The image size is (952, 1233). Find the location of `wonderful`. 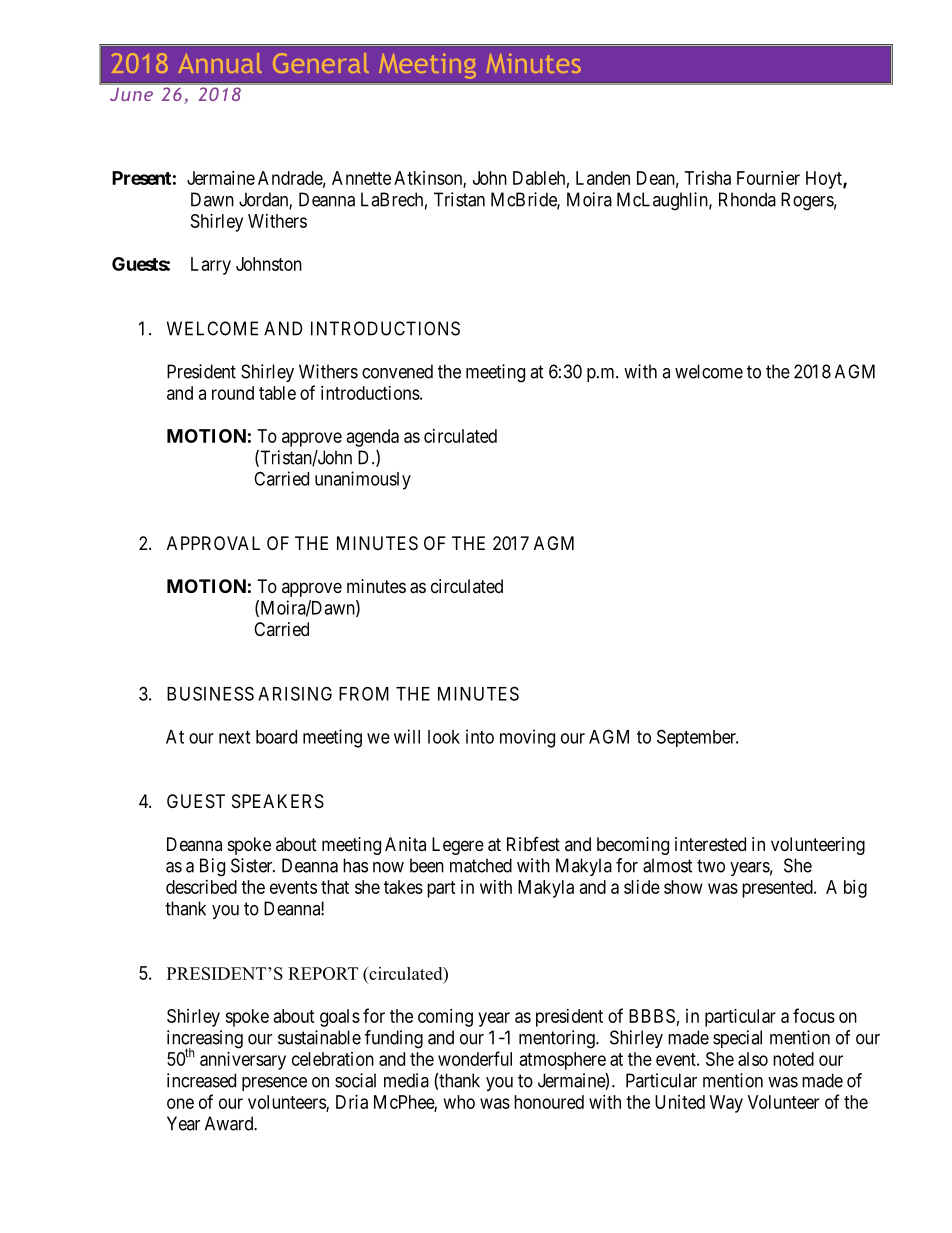

wonderful is located at coordinates (475, 1058).
